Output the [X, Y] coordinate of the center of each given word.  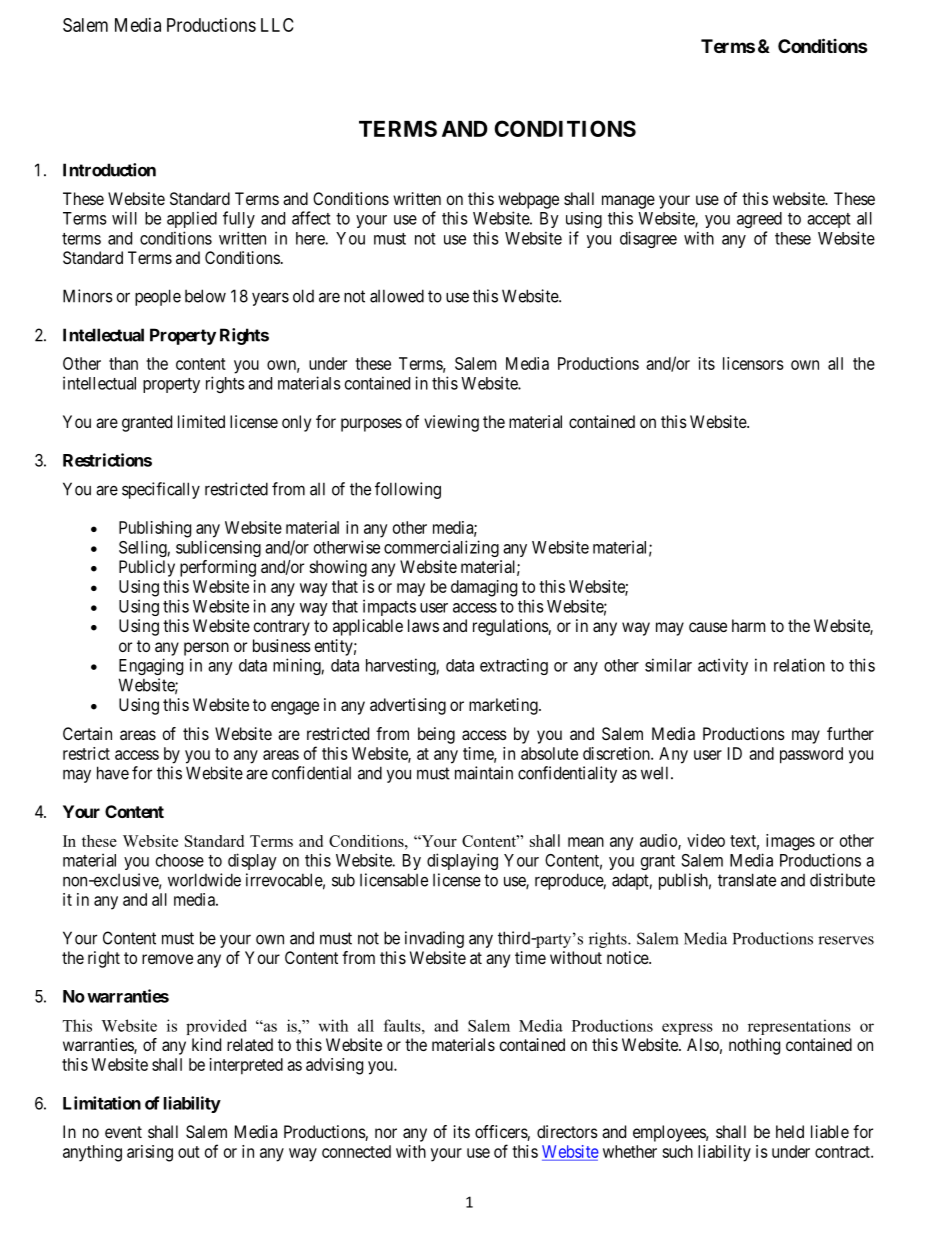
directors [567, 1131]
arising [150, 1153]
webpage [528, 200]
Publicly [147, 568]
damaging [484, 588]
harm [748, 625]
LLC [277, 25]
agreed [759, 220]
